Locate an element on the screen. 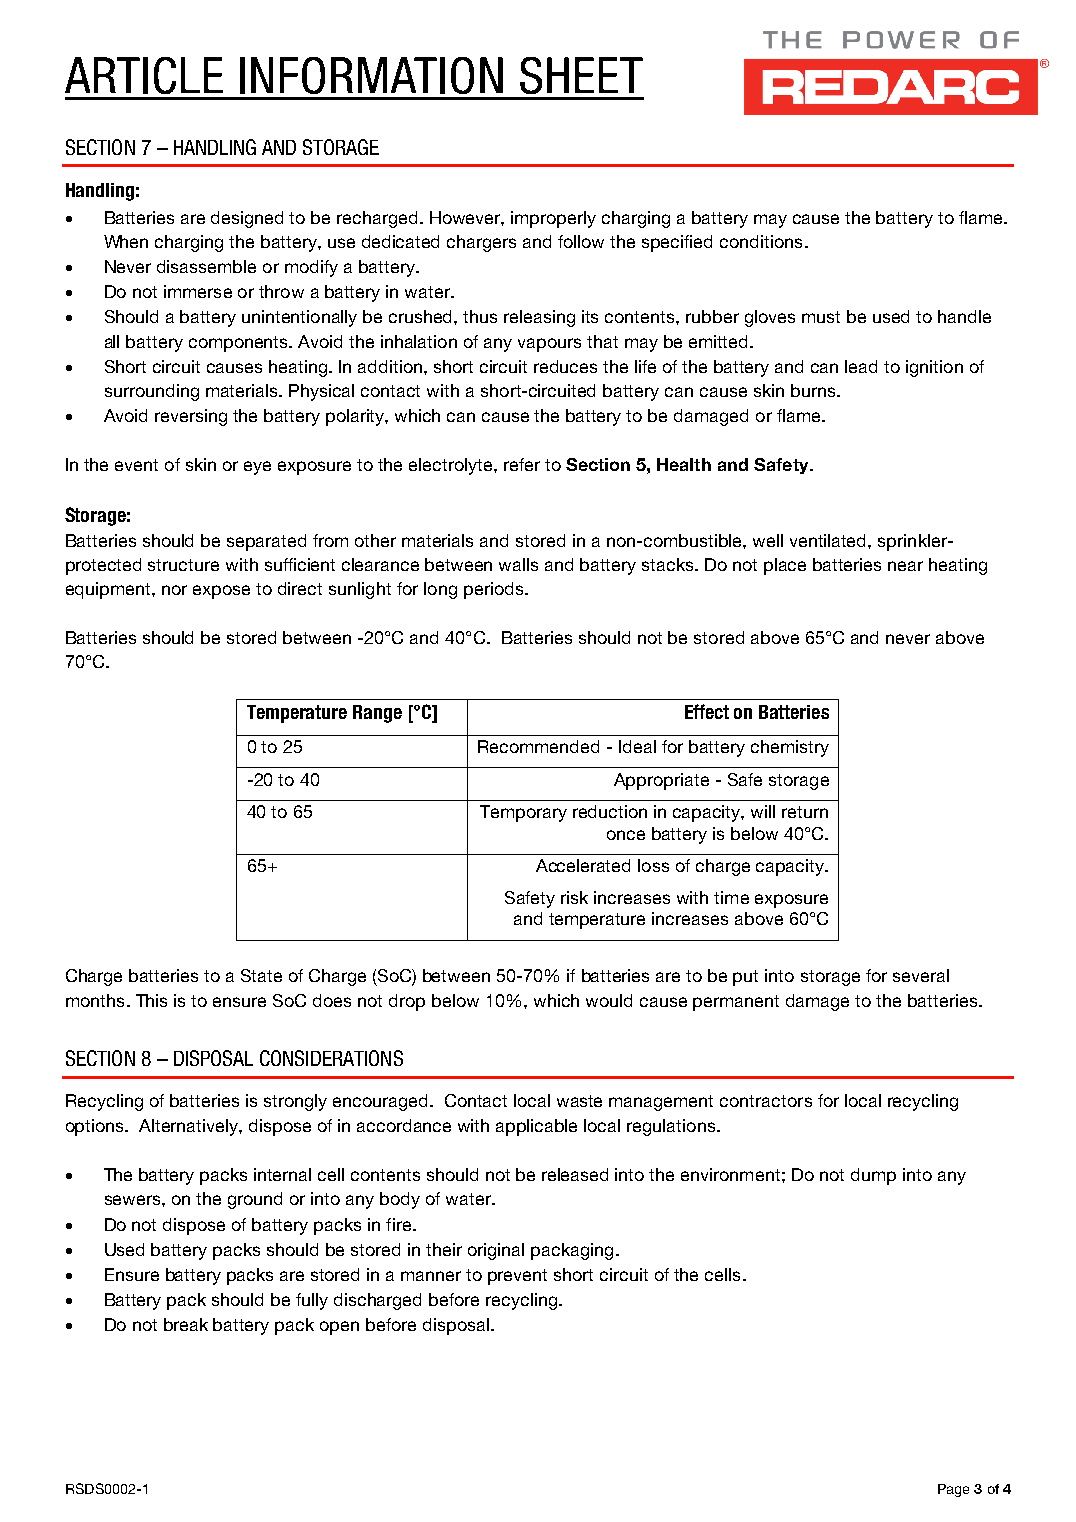 Image resolution: width=1076 pixels, height=1522 pixels. break is located at coordinates (186, 1324).
